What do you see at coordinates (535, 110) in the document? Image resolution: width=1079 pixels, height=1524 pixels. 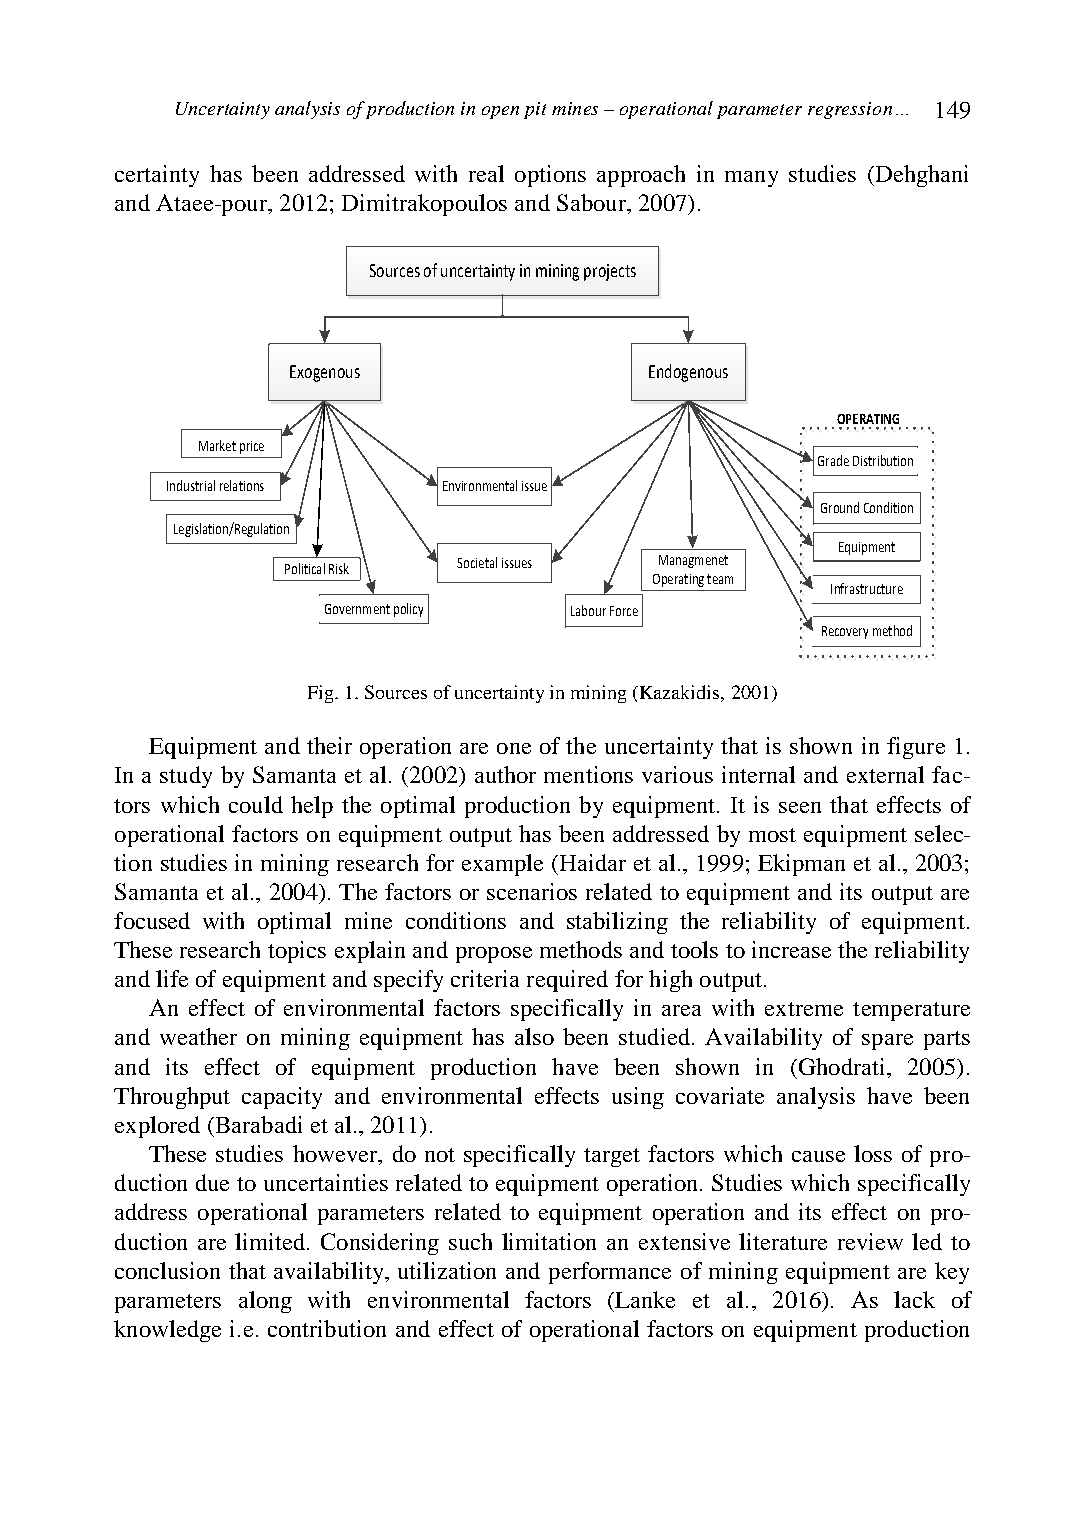 I see `pit` at bounding box center [535, 110].
